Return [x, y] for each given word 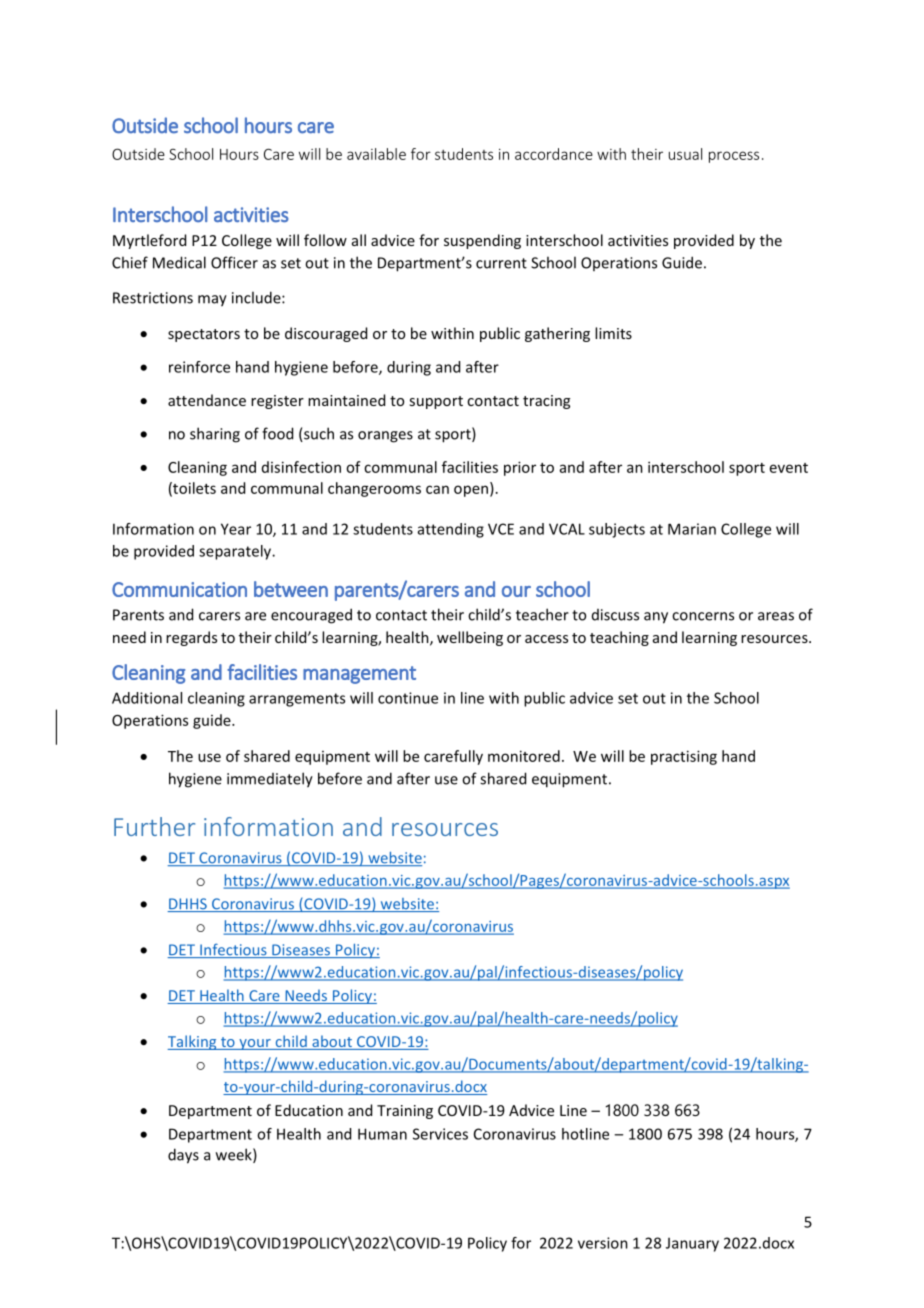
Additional [147, 698]
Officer [234, 262]
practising [684, 757]
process [734, 157]
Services [440, 1134]
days [183, 1156]
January [692, 1244]
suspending [482, 241]
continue [408, 698]
